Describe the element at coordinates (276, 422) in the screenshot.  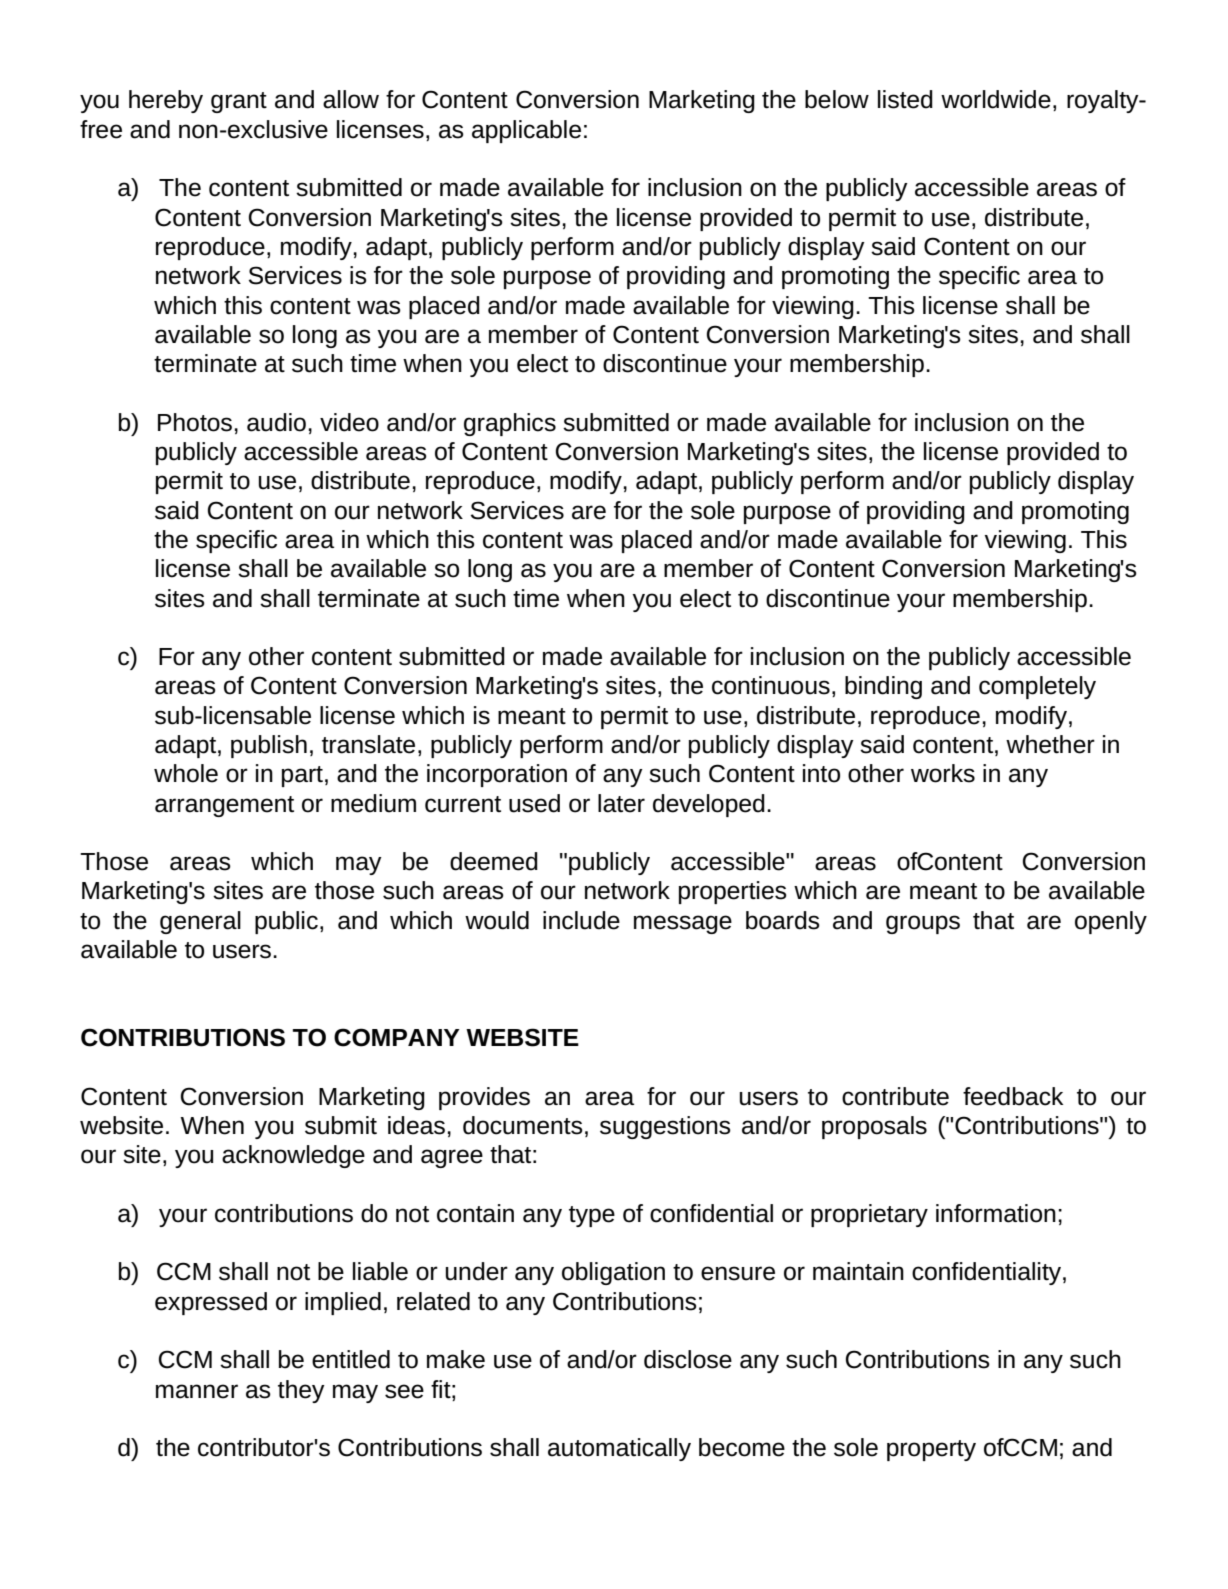
I see `audio` at that location.
